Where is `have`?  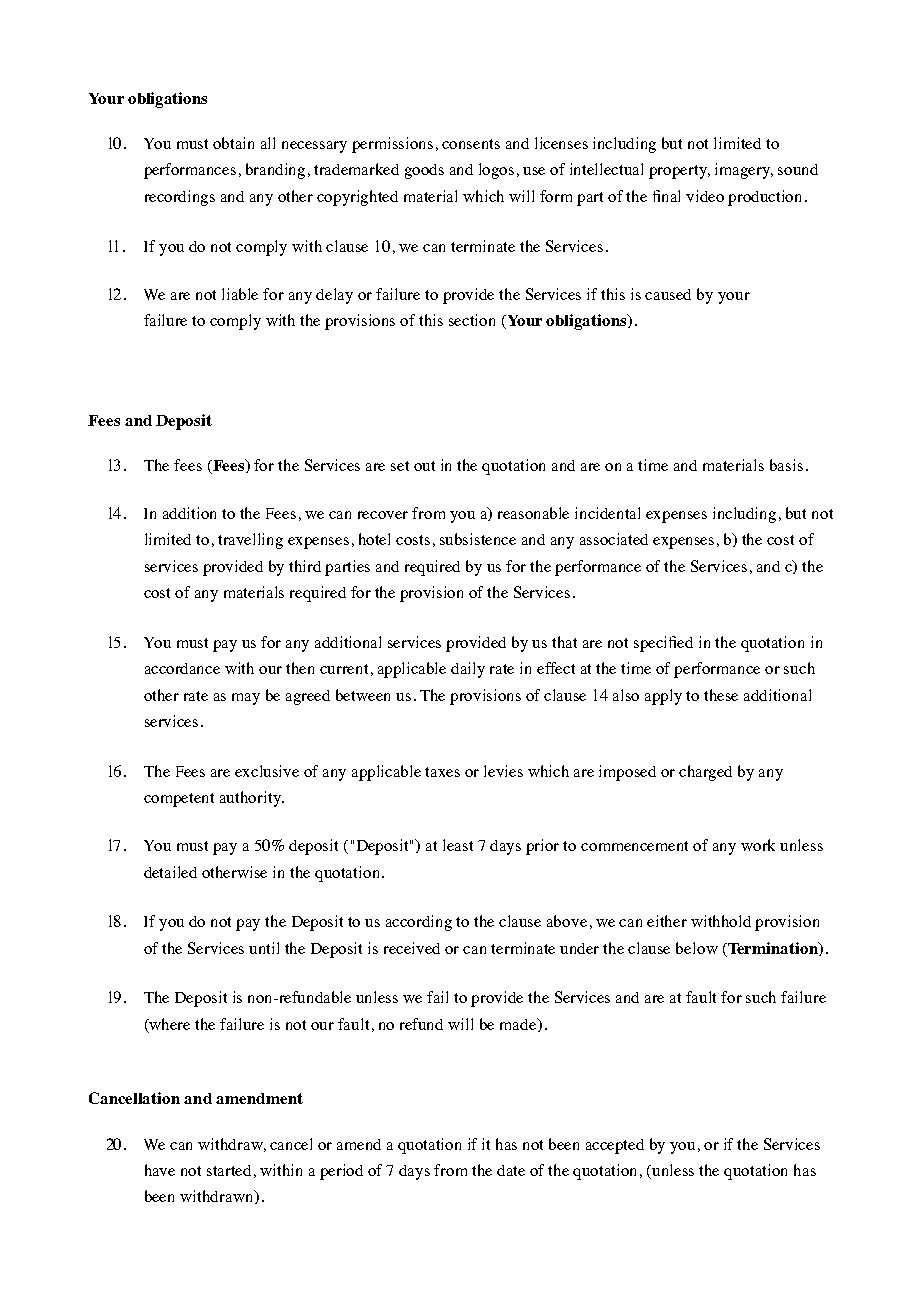 have is located at coordinates (160, 1170).
